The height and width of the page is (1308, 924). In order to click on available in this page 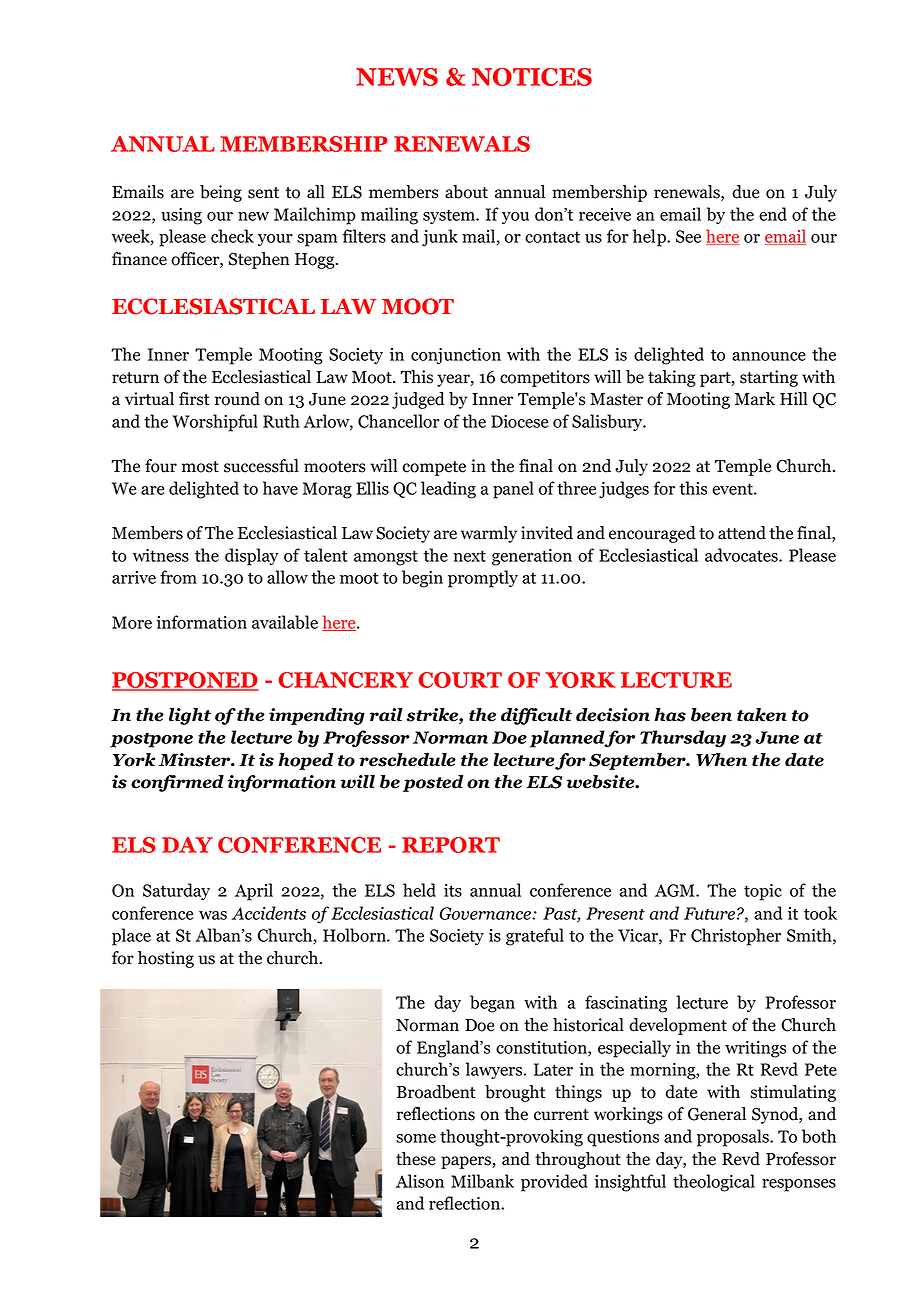, I will do `click(285, 622)`.
